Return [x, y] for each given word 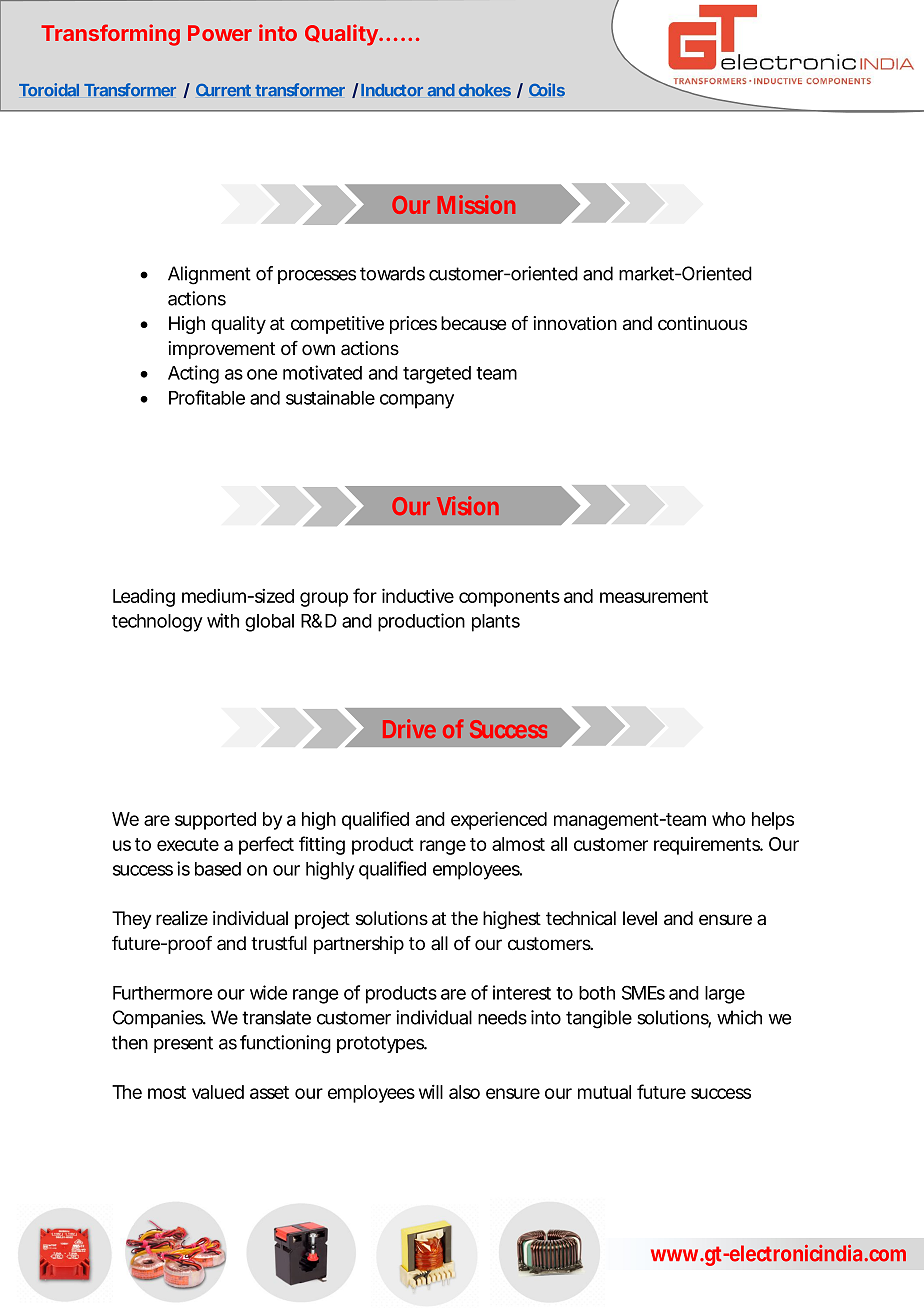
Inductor [392, 90]
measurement [654, 596]
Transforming [110, 35]
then [130, 1042]
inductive [418, 595]
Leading [144, 598]
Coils [547, 90]
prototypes [382, 1044]
